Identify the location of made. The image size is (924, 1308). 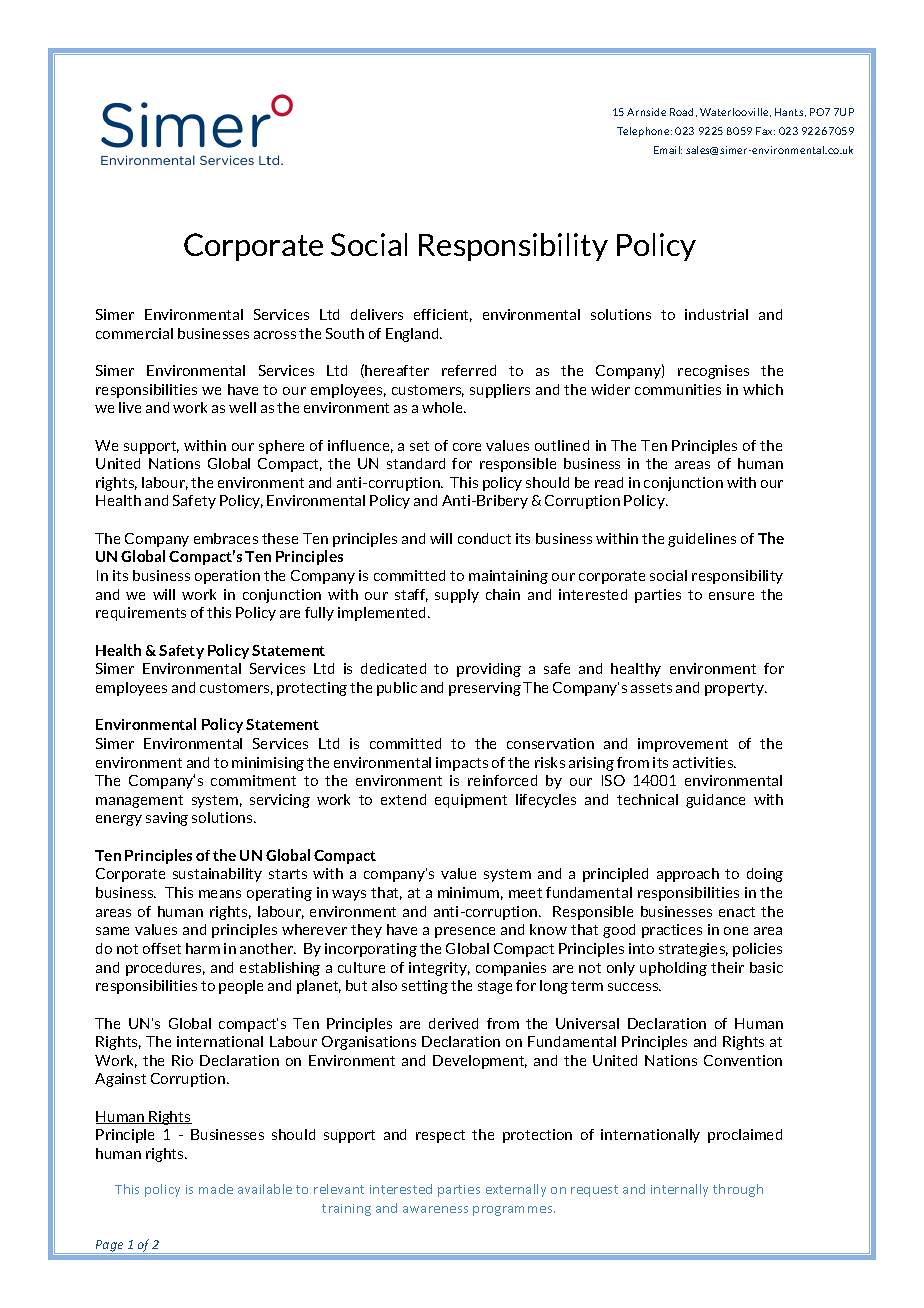
(216, 1189).
